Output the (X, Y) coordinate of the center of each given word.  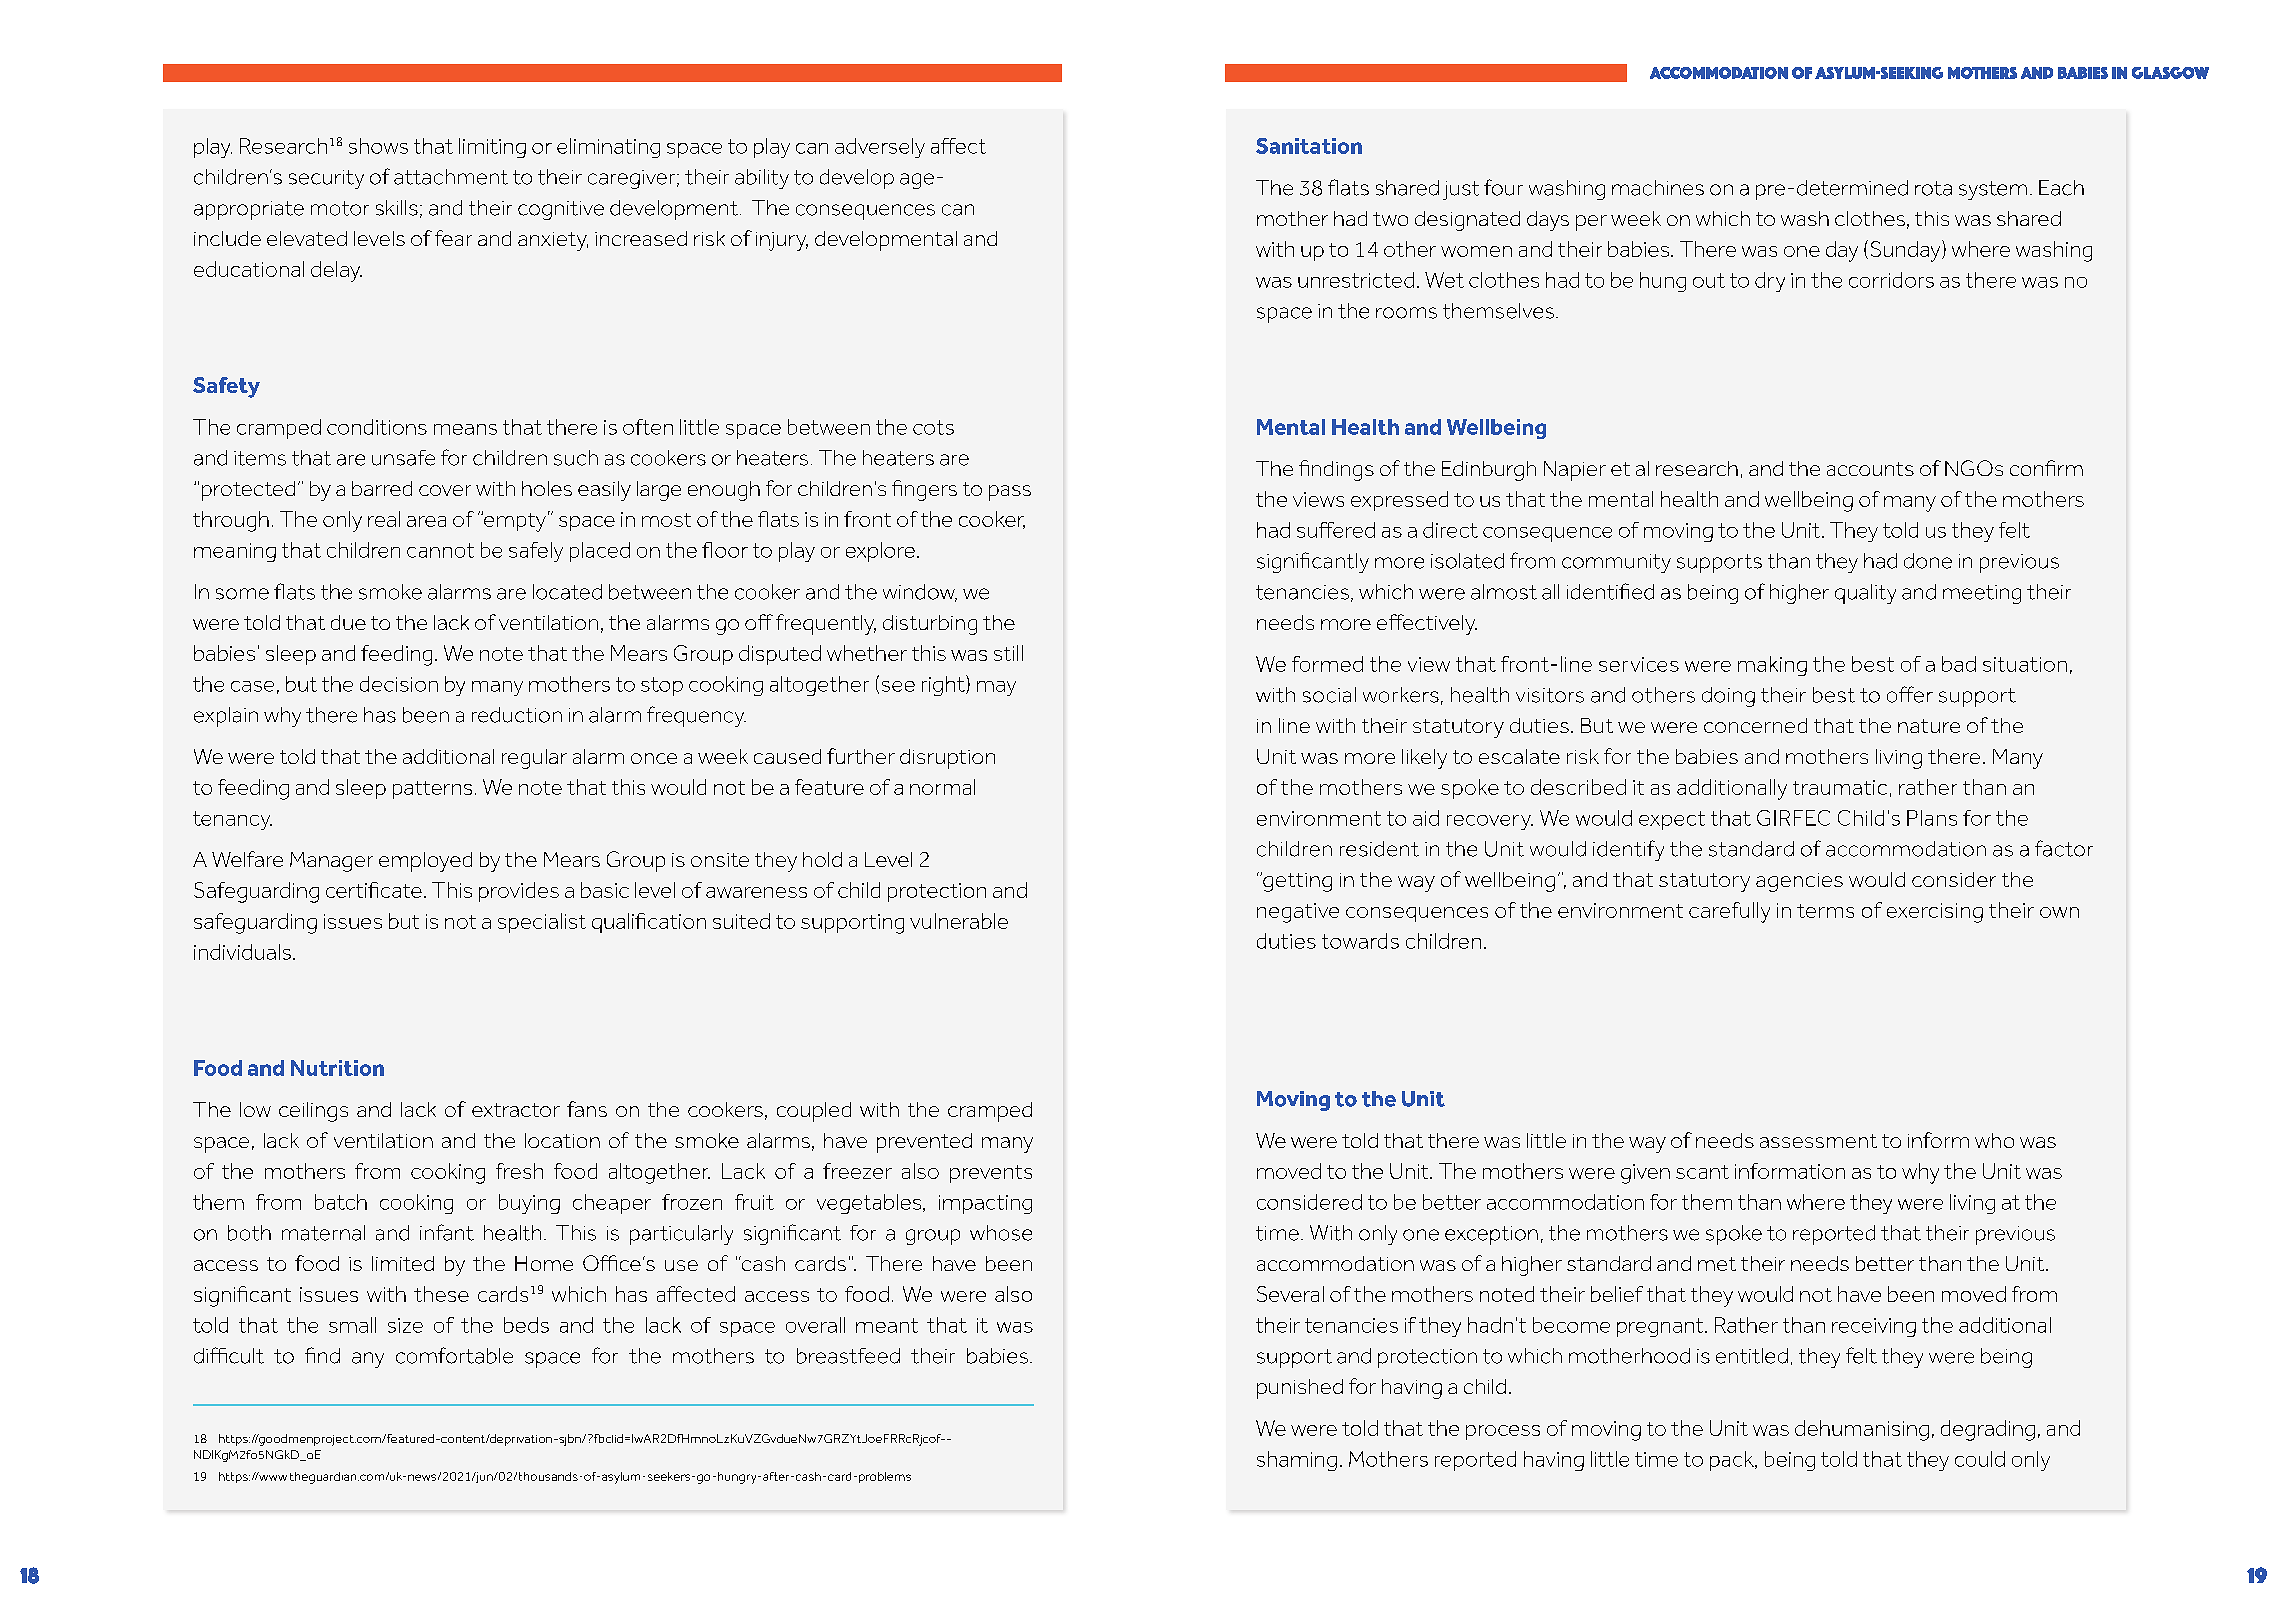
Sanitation (1309, 146)
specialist (542, 923)
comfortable (454, 1355)
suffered (1336, 530)
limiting (492, 148)
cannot (440, 550)
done (1928, 561)
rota (1933, 188)
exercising (1935, 913)
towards (1360, 941)
